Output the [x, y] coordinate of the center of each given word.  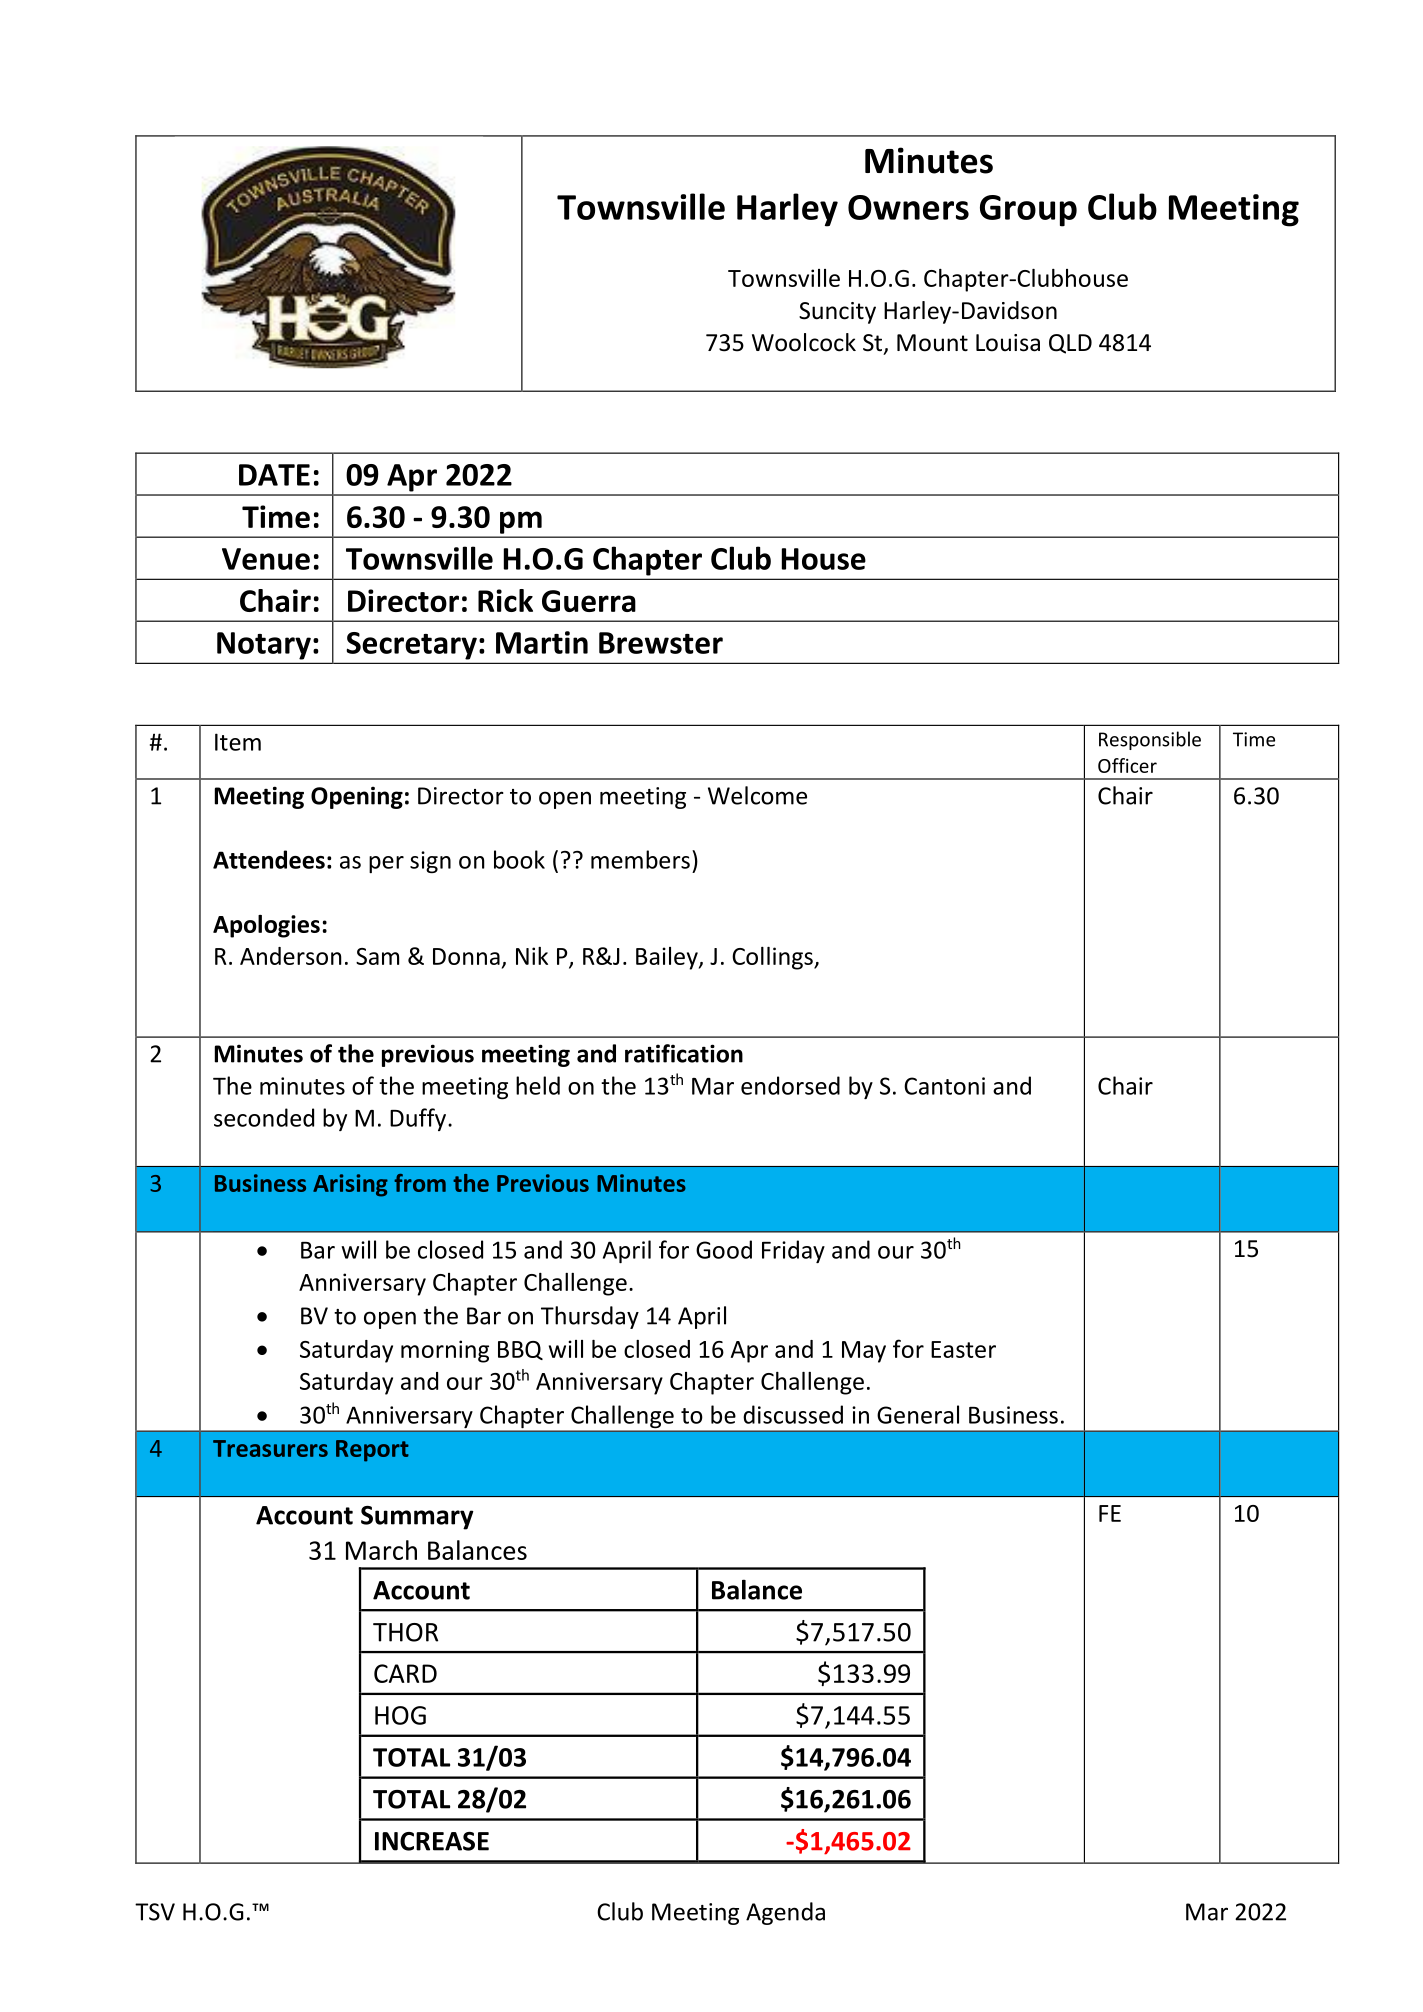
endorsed [790, 1085]
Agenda [785, 1913]
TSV [155, 1912]
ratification [684, 1053]
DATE [274, 475]
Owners [908, 207]
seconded [264, 1117]
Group [1028, 211]
